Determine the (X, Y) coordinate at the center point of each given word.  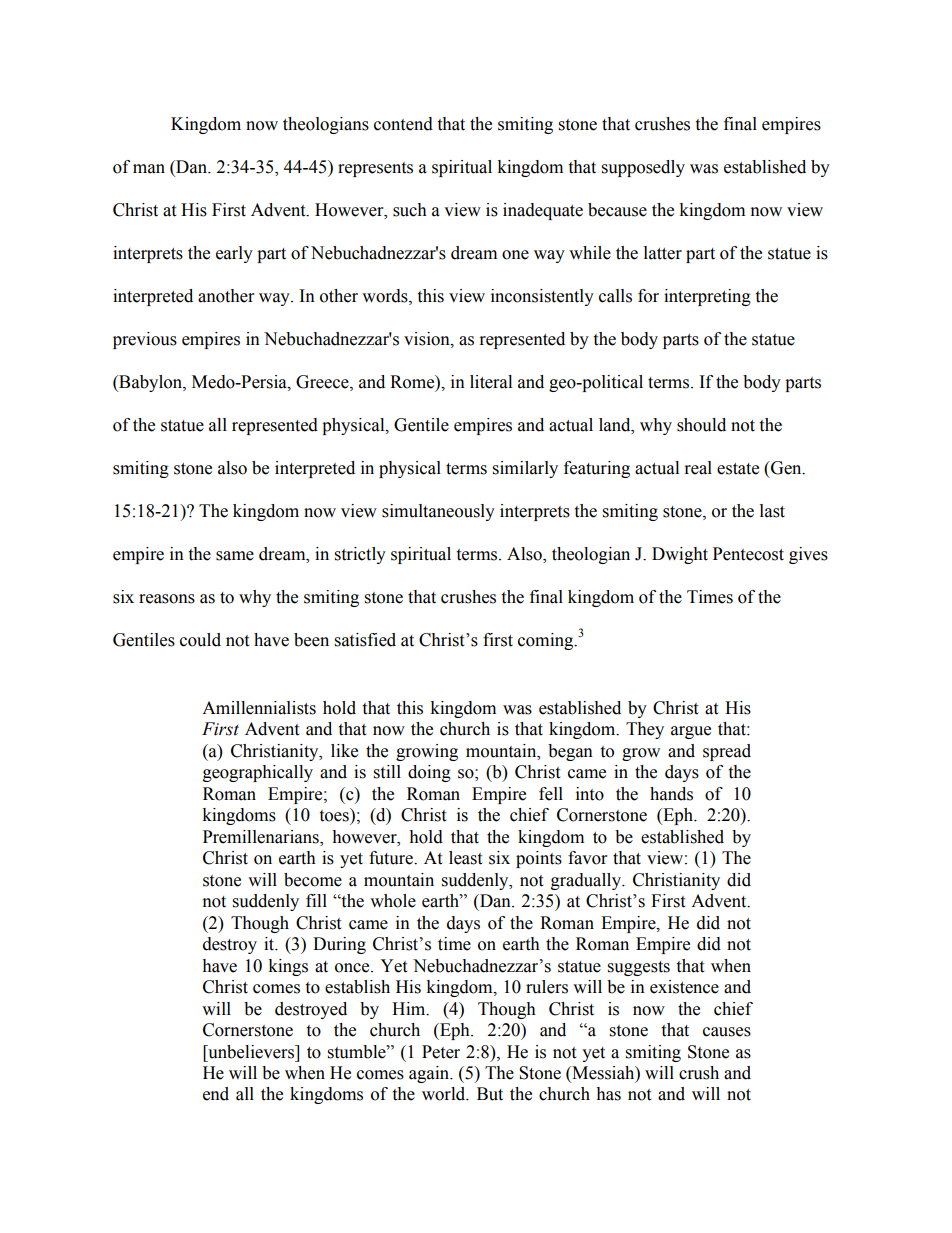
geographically (258, 773)
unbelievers (251, 1052)
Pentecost (748, 554)
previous (145, 340)
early (234, 254)
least (465, 858)
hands (671, 794)
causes (727, 1032)
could (200, 640)
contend (403, 124)
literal (491, 382)
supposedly (643, 168)
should (701, 425)
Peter (441, 1052)
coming (547, 641)
